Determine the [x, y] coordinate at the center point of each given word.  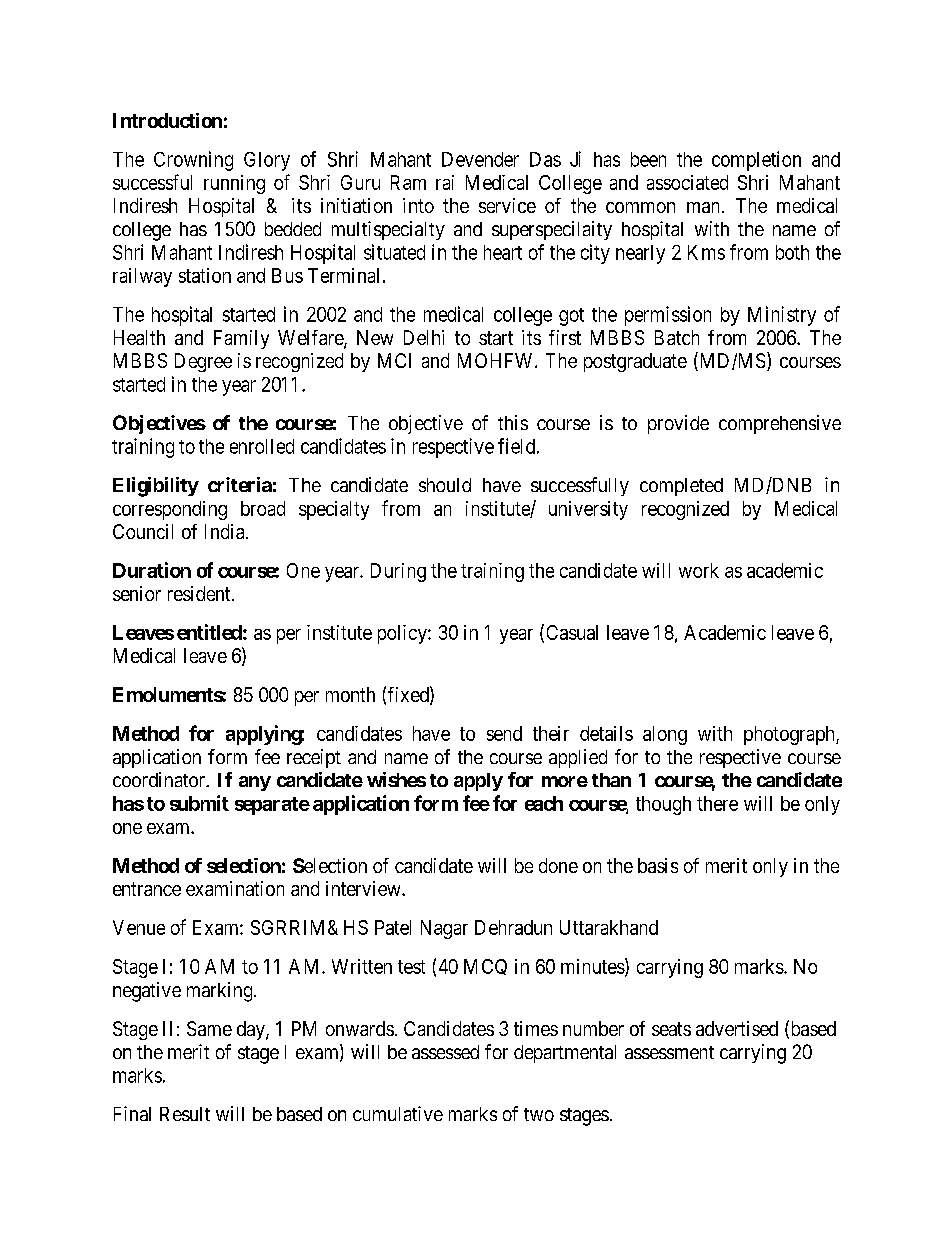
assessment [669, 1052]
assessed [445, 1052]
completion [756, 161]
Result [185, 1114]
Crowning [193, 161]
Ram [408, 182]
